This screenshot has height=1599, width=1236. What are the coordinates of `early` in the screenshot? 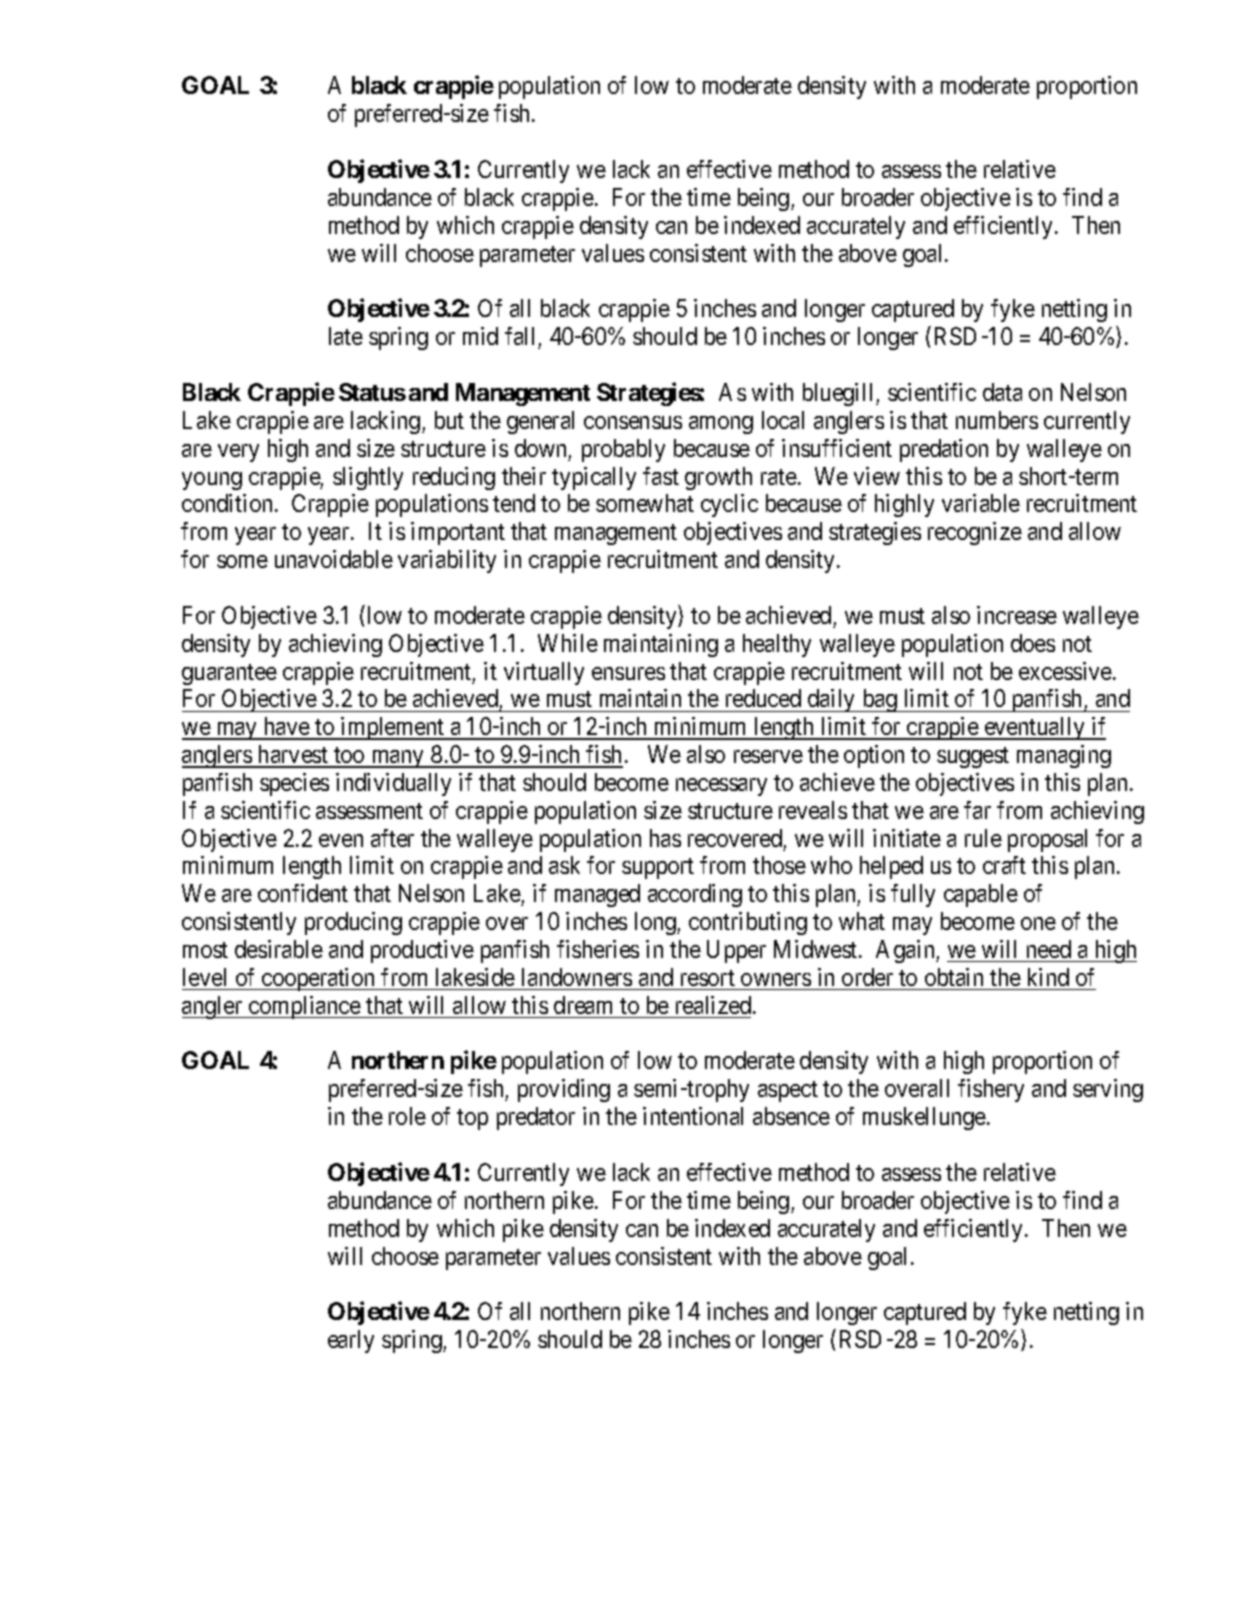 It's located at (351, 1341).
